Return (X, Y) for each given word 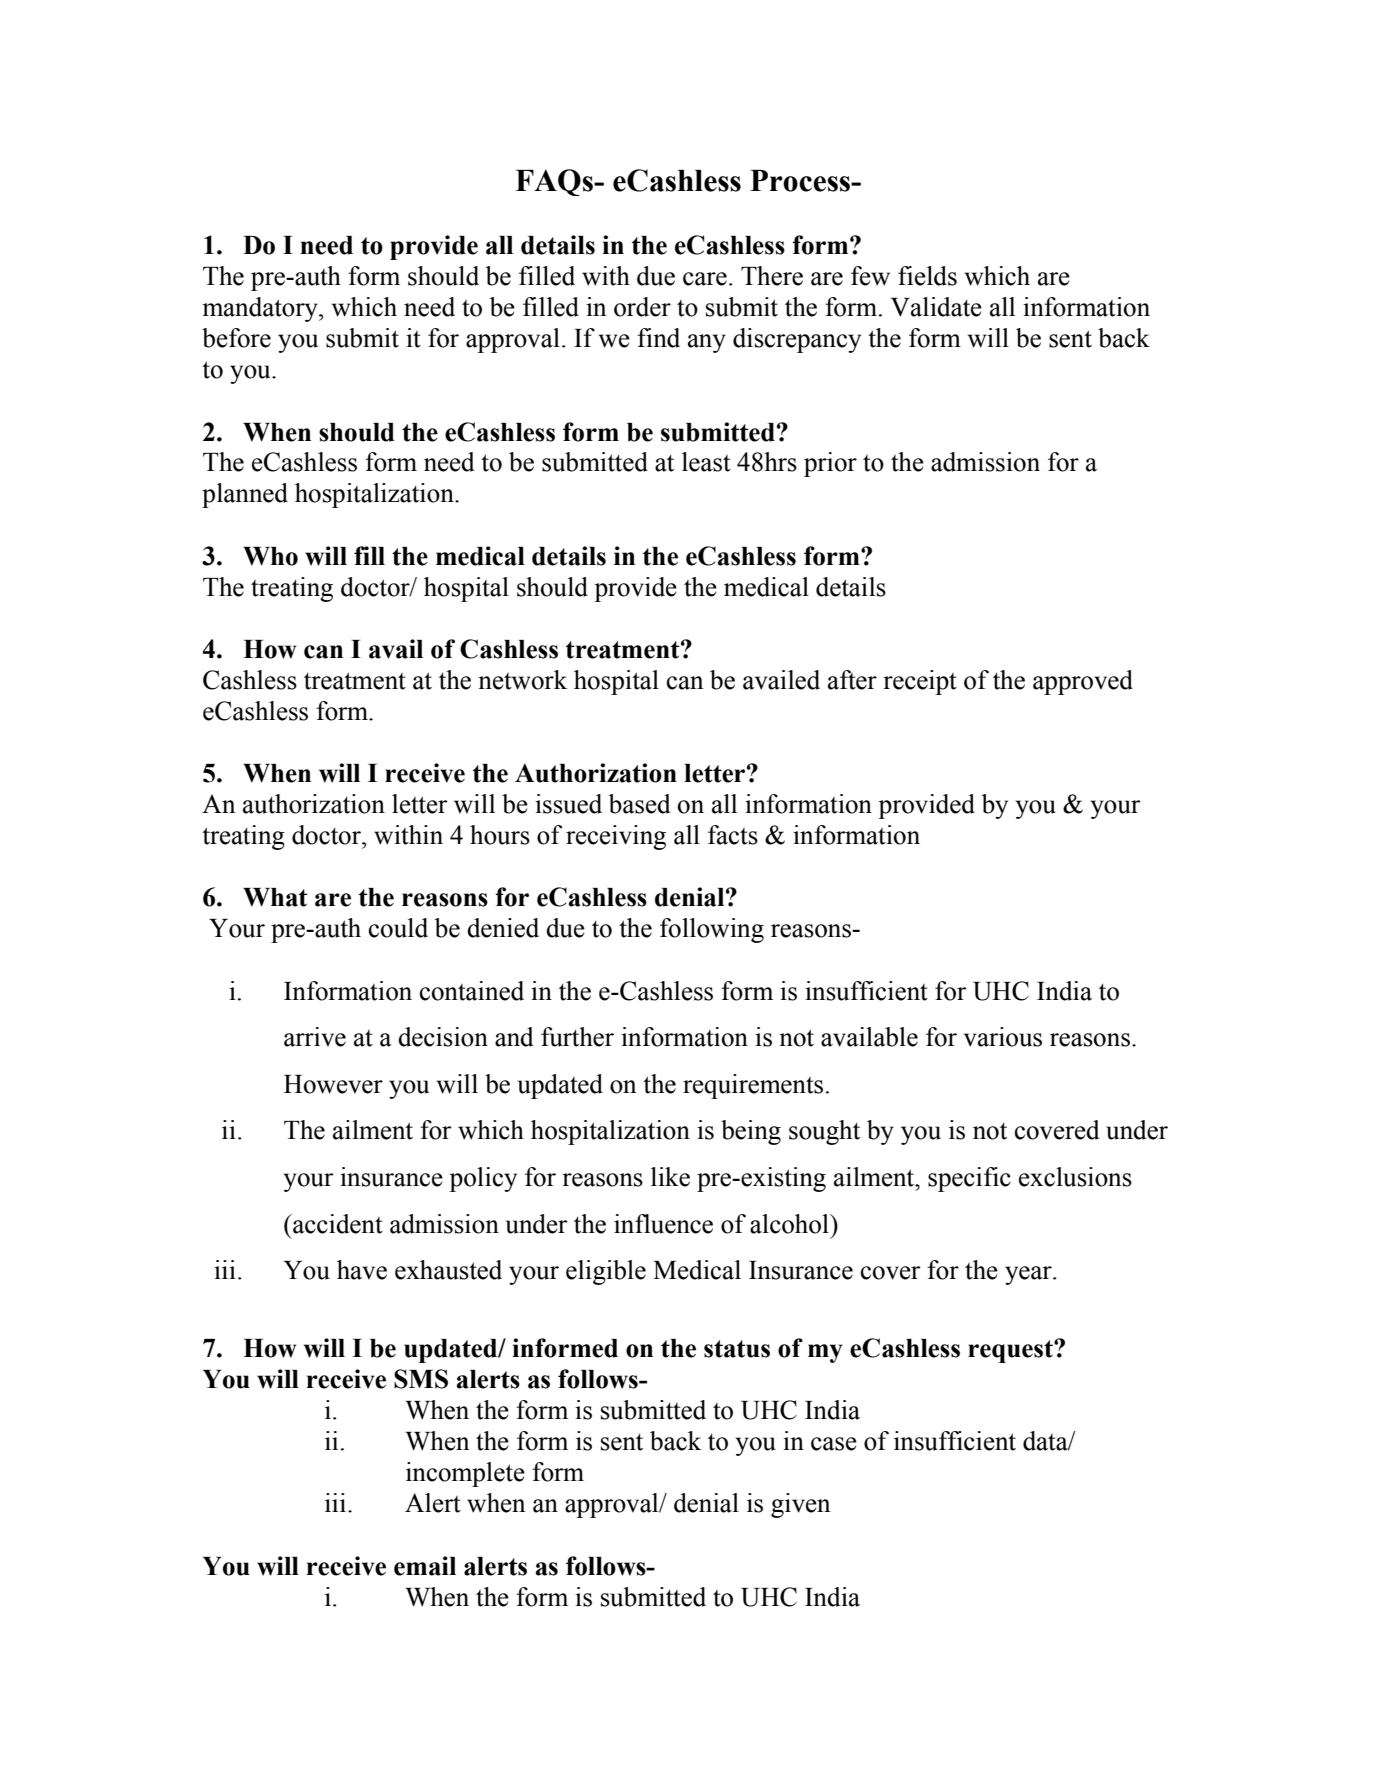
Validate (936, 307)
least (706, 462)
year (1029, 1275)
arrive (315, 1037)
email (425, 1566)
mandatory (261, 309)
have (362, 1270)
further (577, 1037)
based (639, 804)
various (1003, 1037)
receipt (920, 682)
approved (1083, 682)
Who (270, 556)
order (642, 307)
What (275, 897)
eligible (606, 1272)
